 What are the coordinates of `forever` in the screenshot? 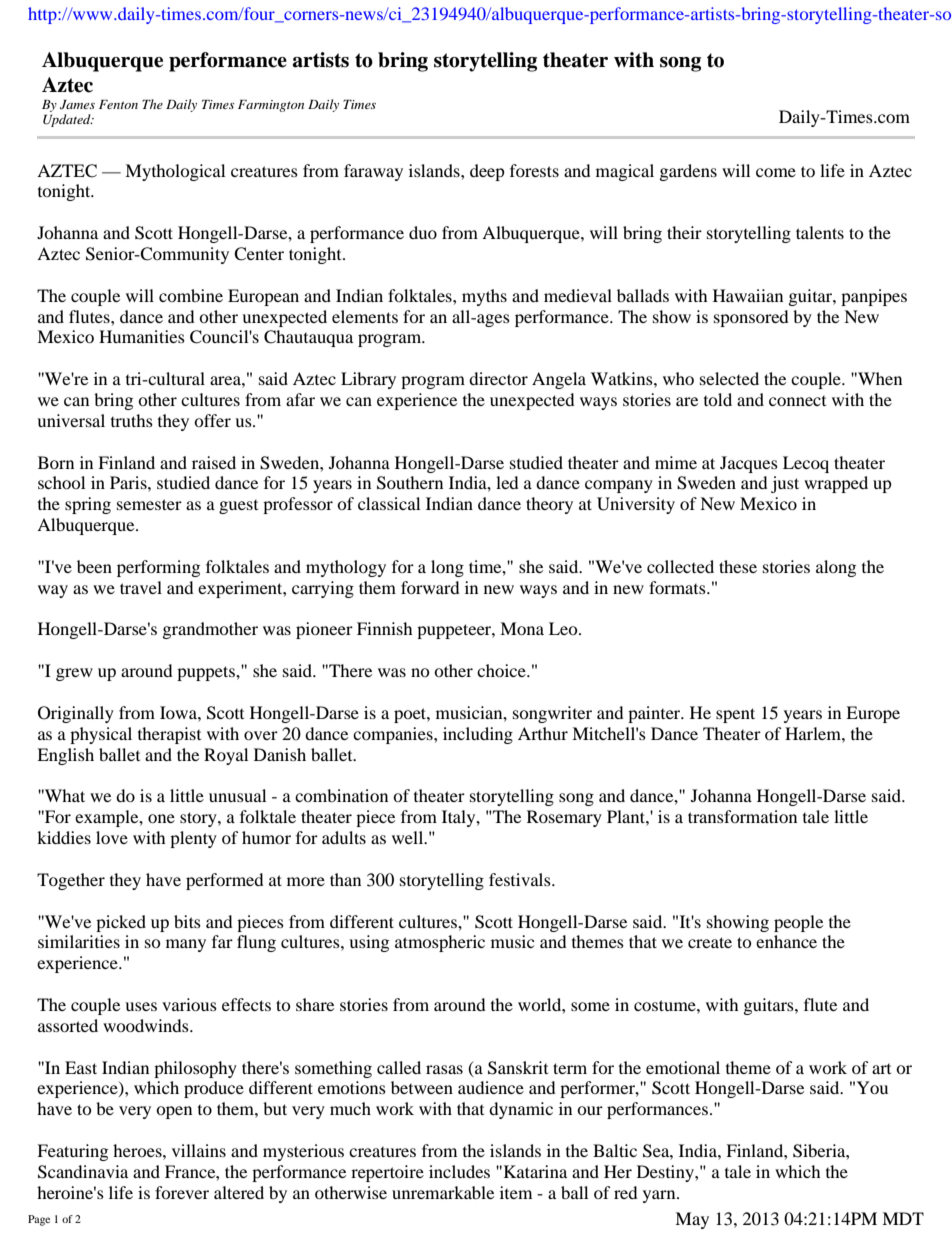 It's located at (182, 1192).
